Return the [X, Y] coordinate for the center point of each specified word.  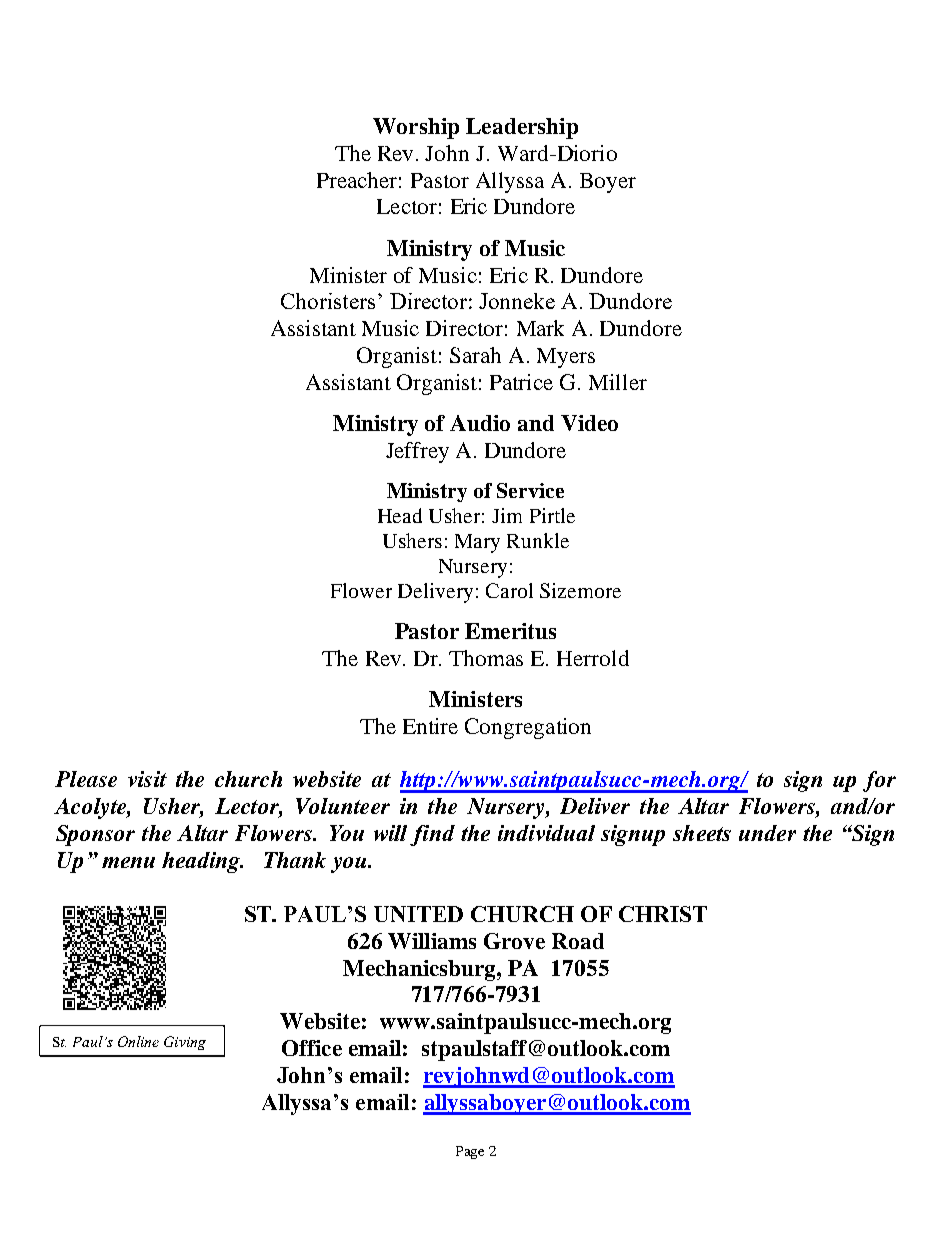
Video [589, 423]
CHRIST [663, 914]
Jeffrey [417, 452]
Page [470, 1152]
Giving [185, 1043]
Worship [416, 128]
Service [530, 490]
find [432, 835]
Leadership [522, 128]
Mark [540, 328]
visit [147, 779]
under [767, 833]
